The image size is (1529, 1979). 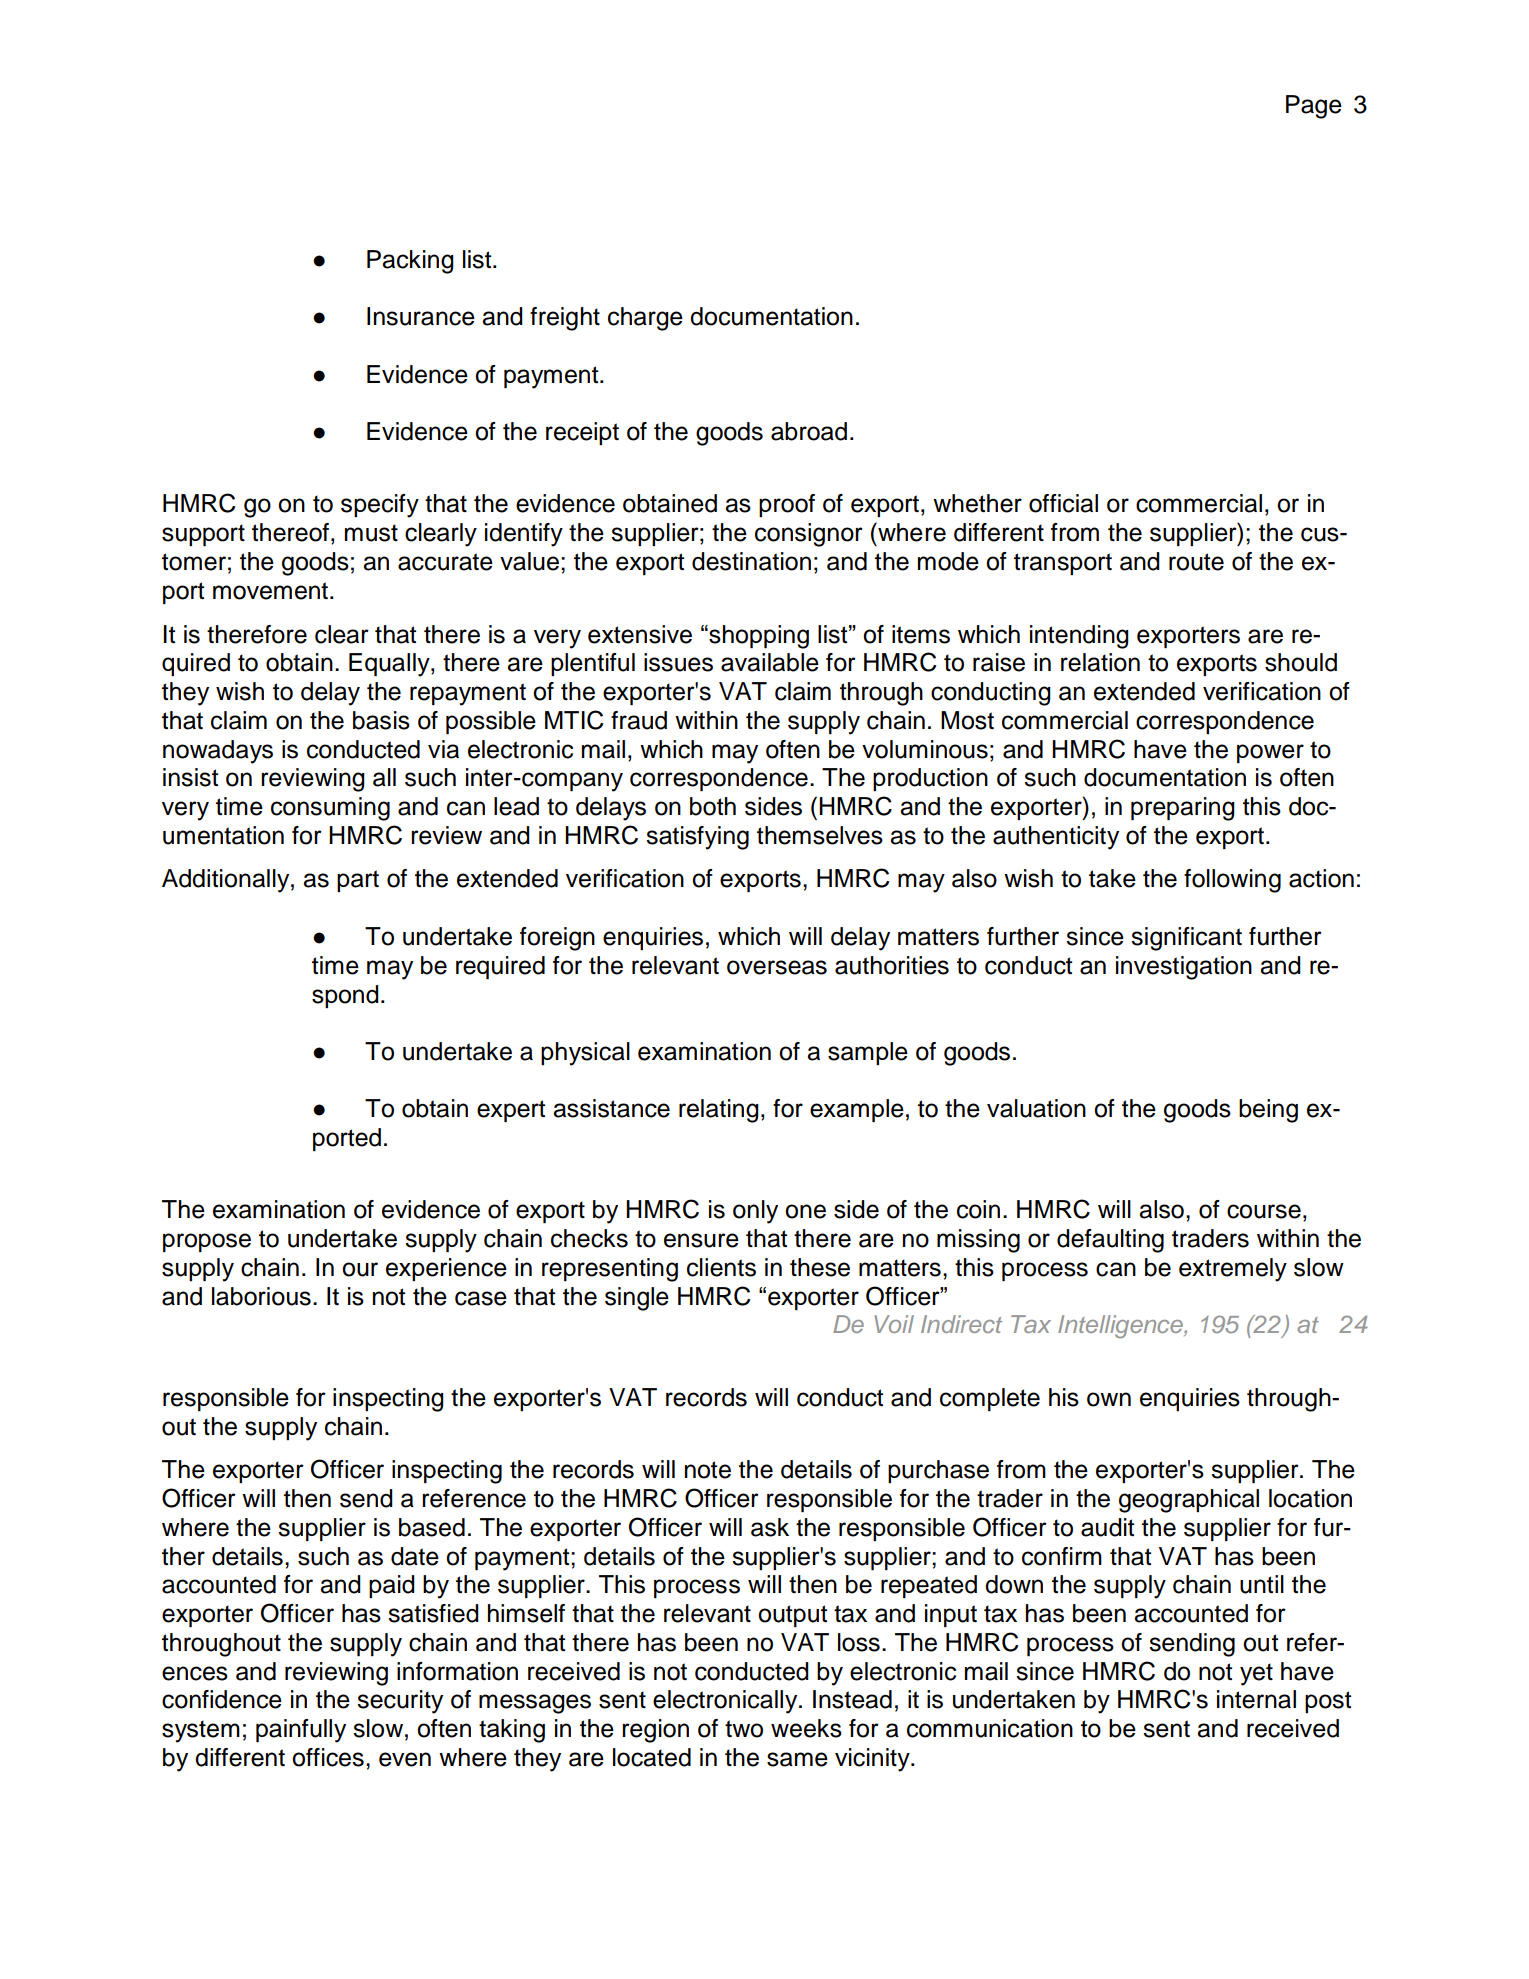 What do you see at coordinates (1256, 1674) in the image?
I see `yet` at bounding box center [1256, 1674].
